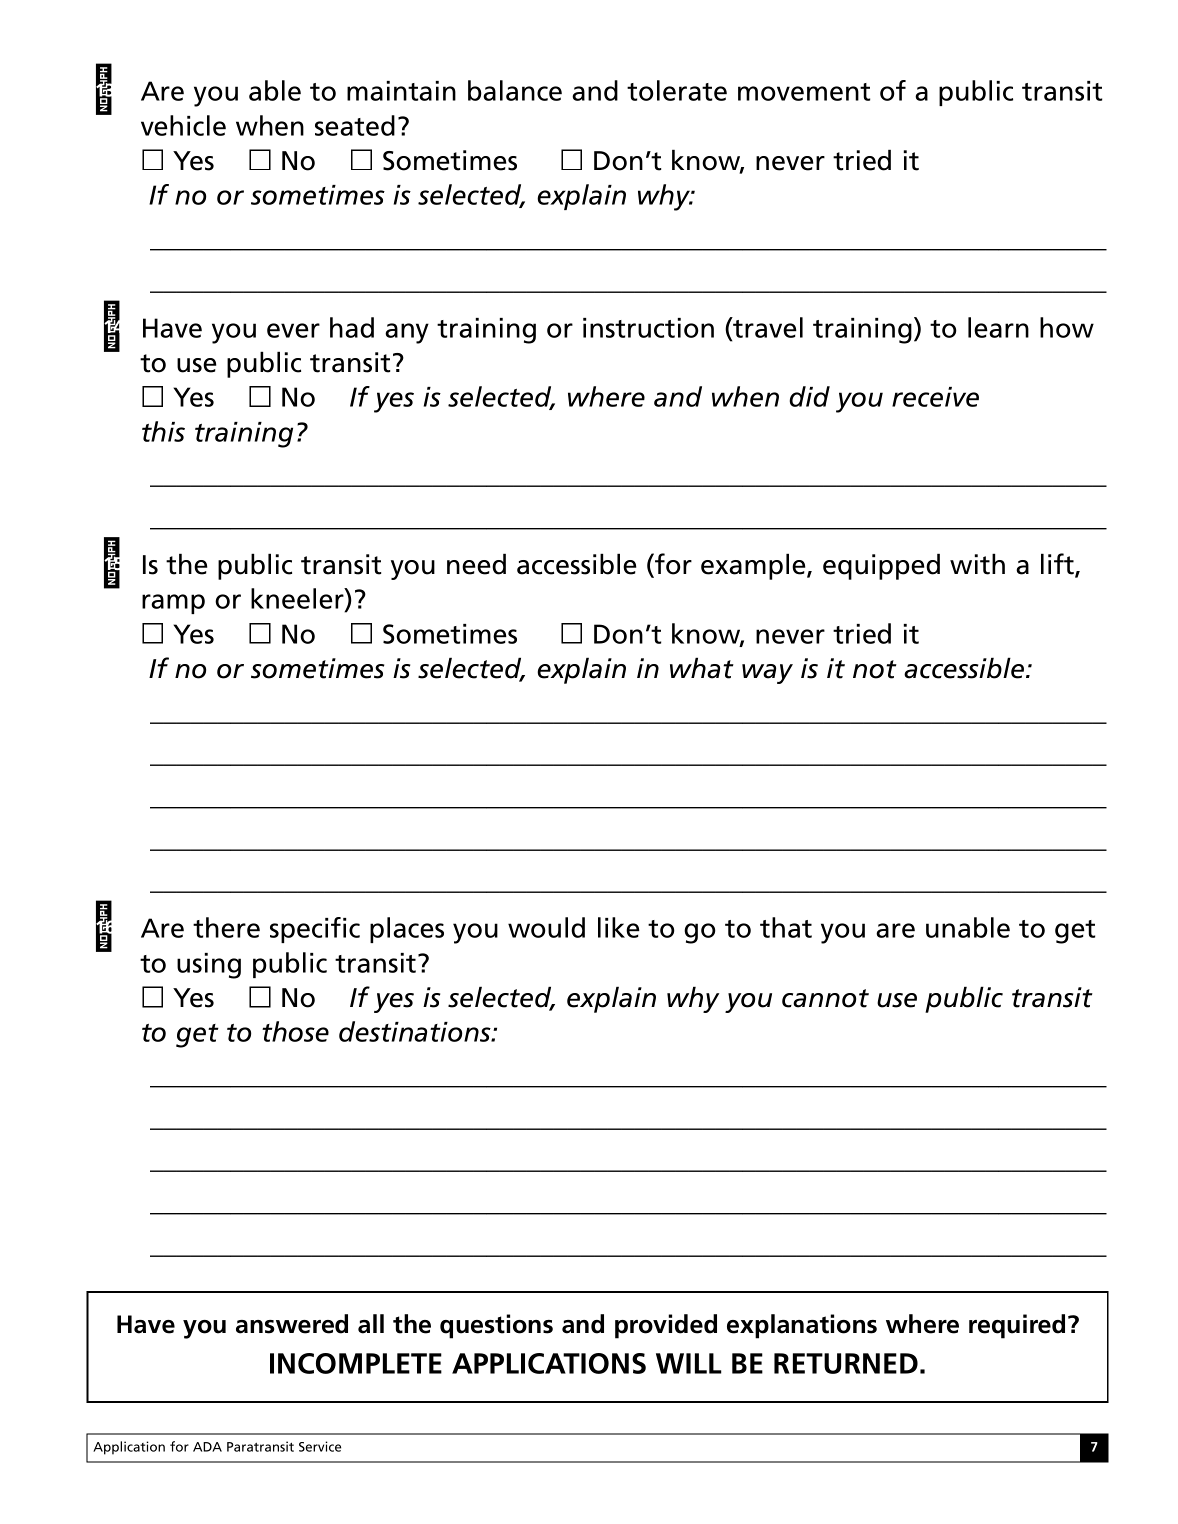 The width and height of the document is (1178, 1524). Describe the element at coordinates (226, 927) in the document. I see `there` at that location.
